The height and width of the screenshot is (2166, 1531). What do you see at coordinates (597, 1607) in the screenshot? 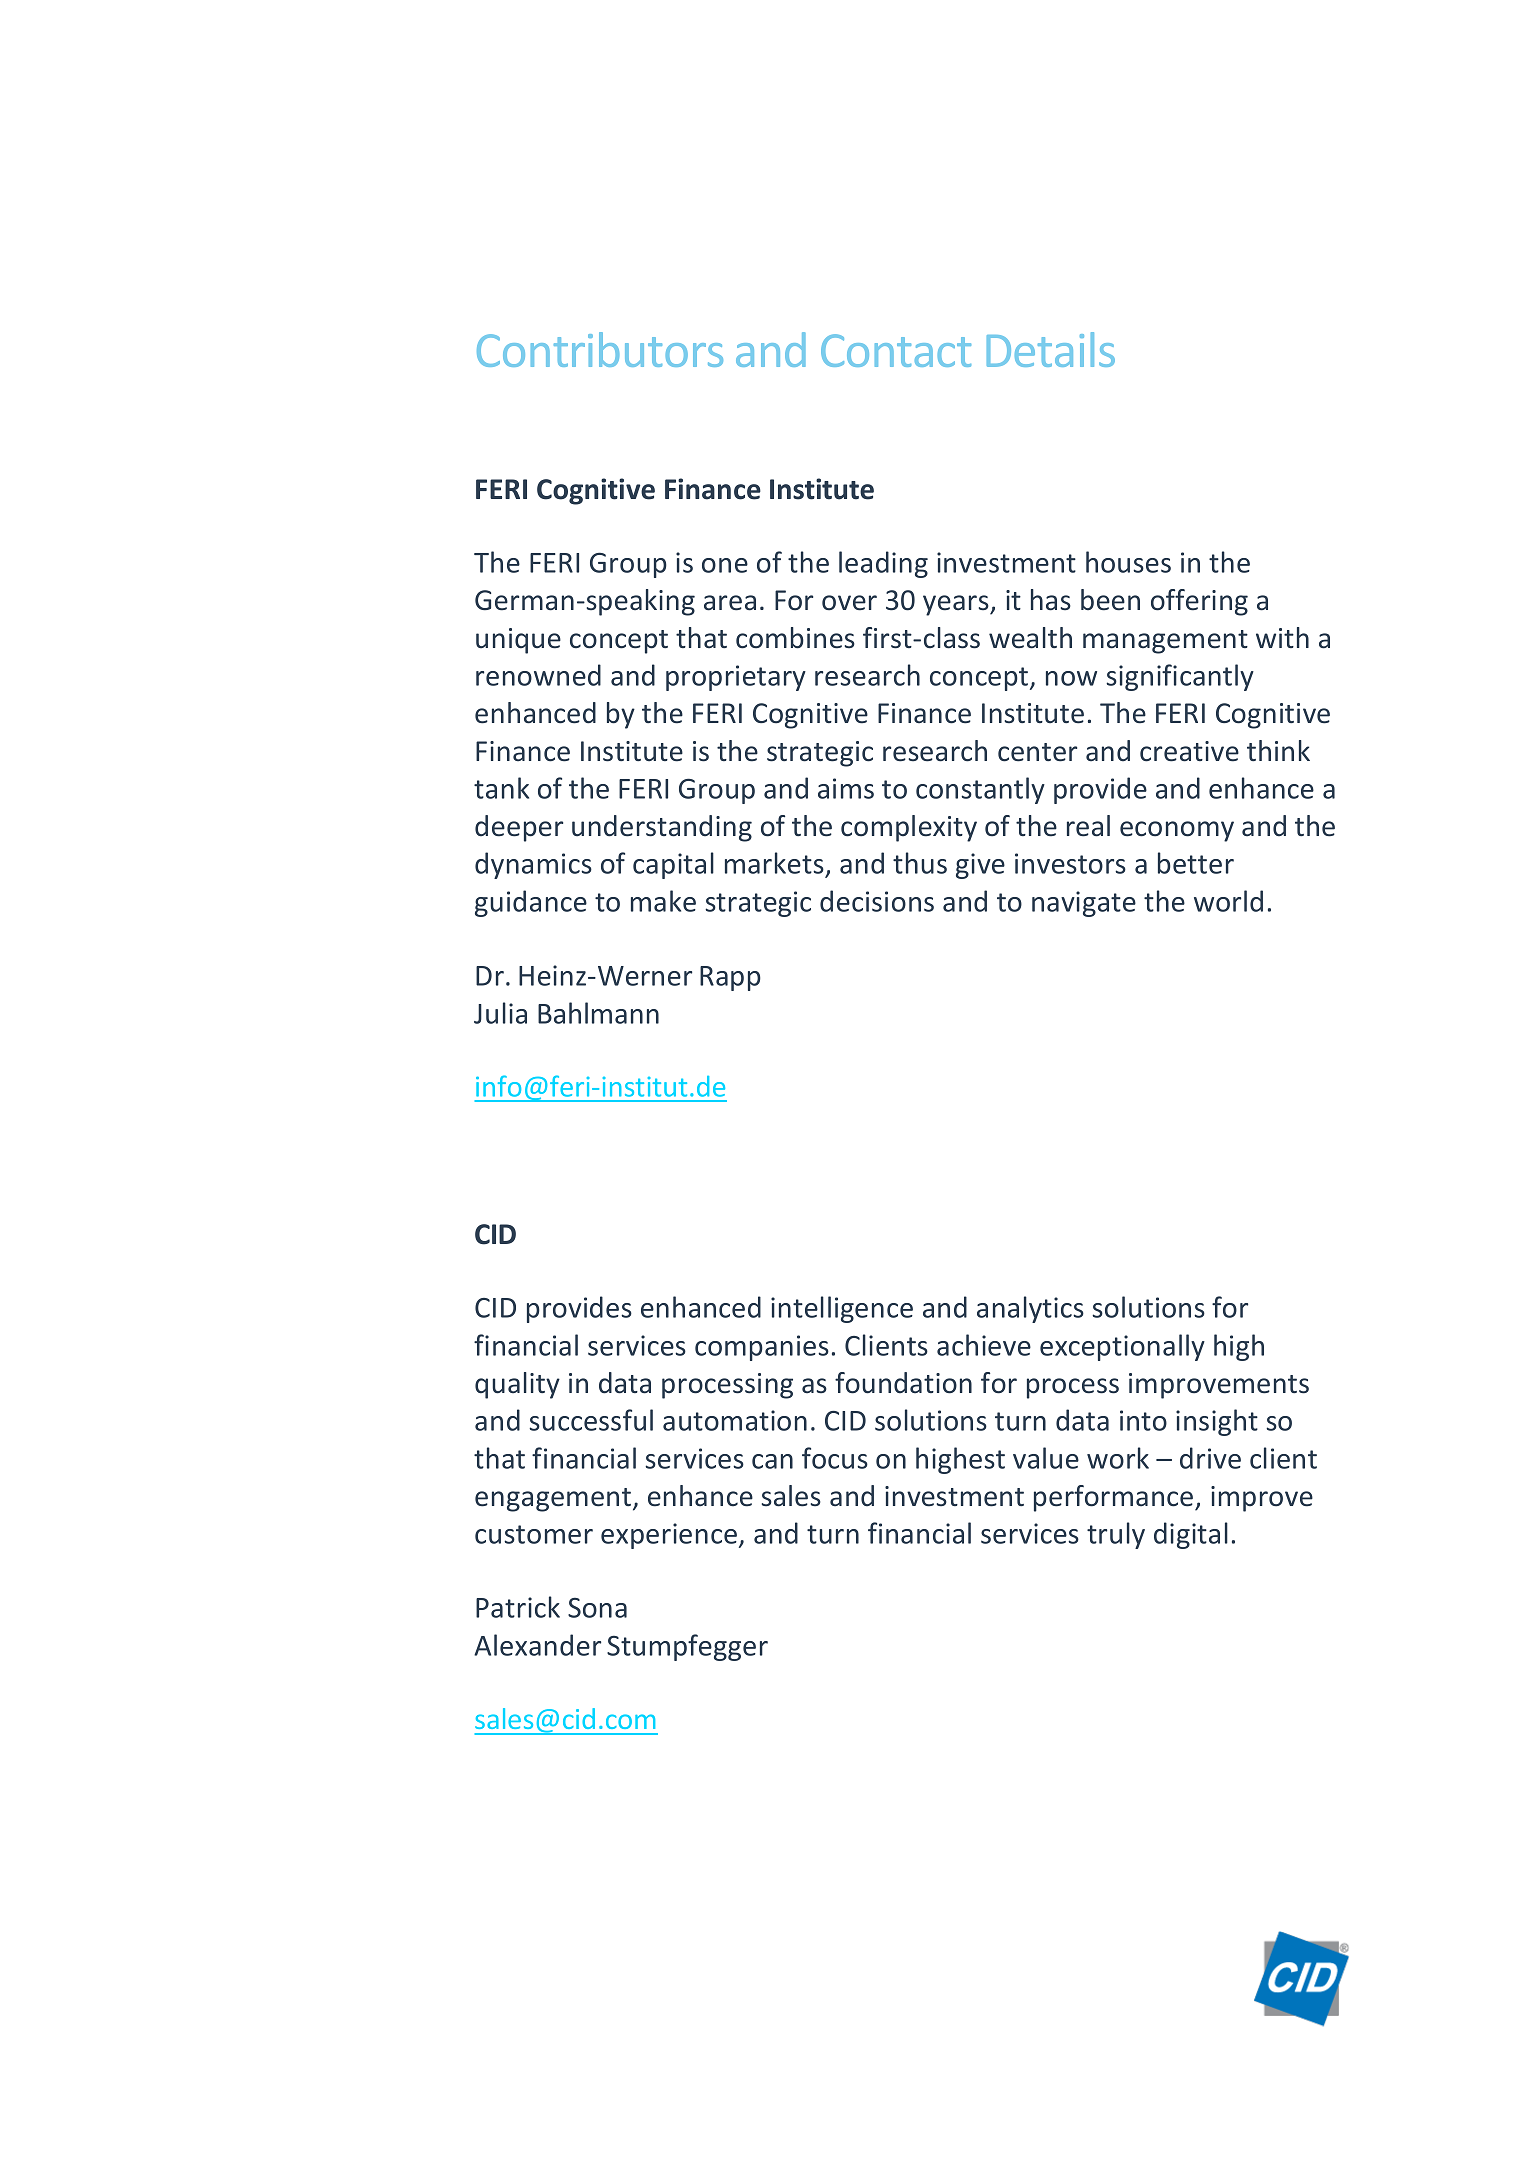
I see `Sona` at bounding box center [597, 1607].
